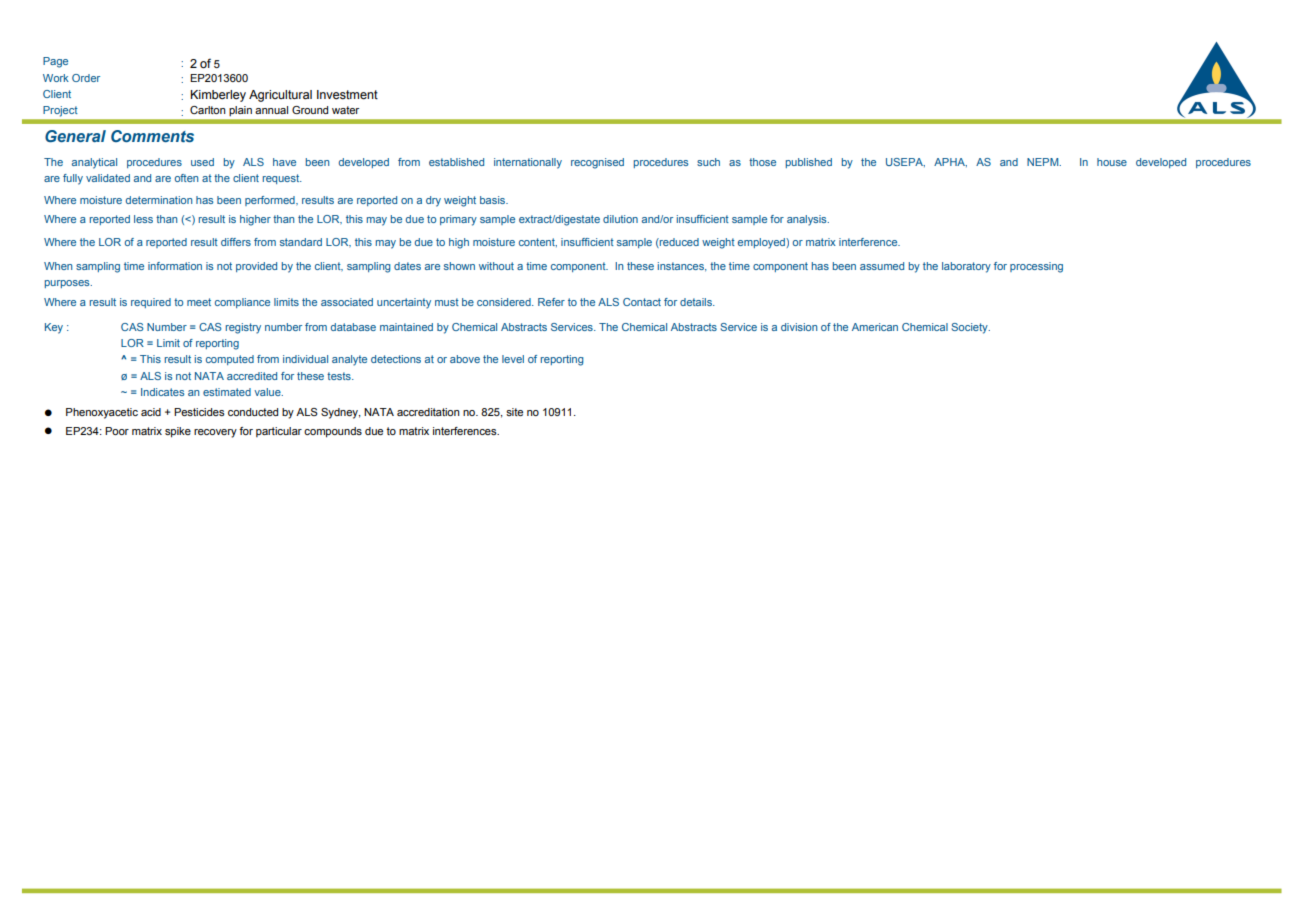 Image resolution: width=1307 pixels, height=924 pixels. Describe the element at coordinates (809, 163) in the page. I see `published` at that location.
